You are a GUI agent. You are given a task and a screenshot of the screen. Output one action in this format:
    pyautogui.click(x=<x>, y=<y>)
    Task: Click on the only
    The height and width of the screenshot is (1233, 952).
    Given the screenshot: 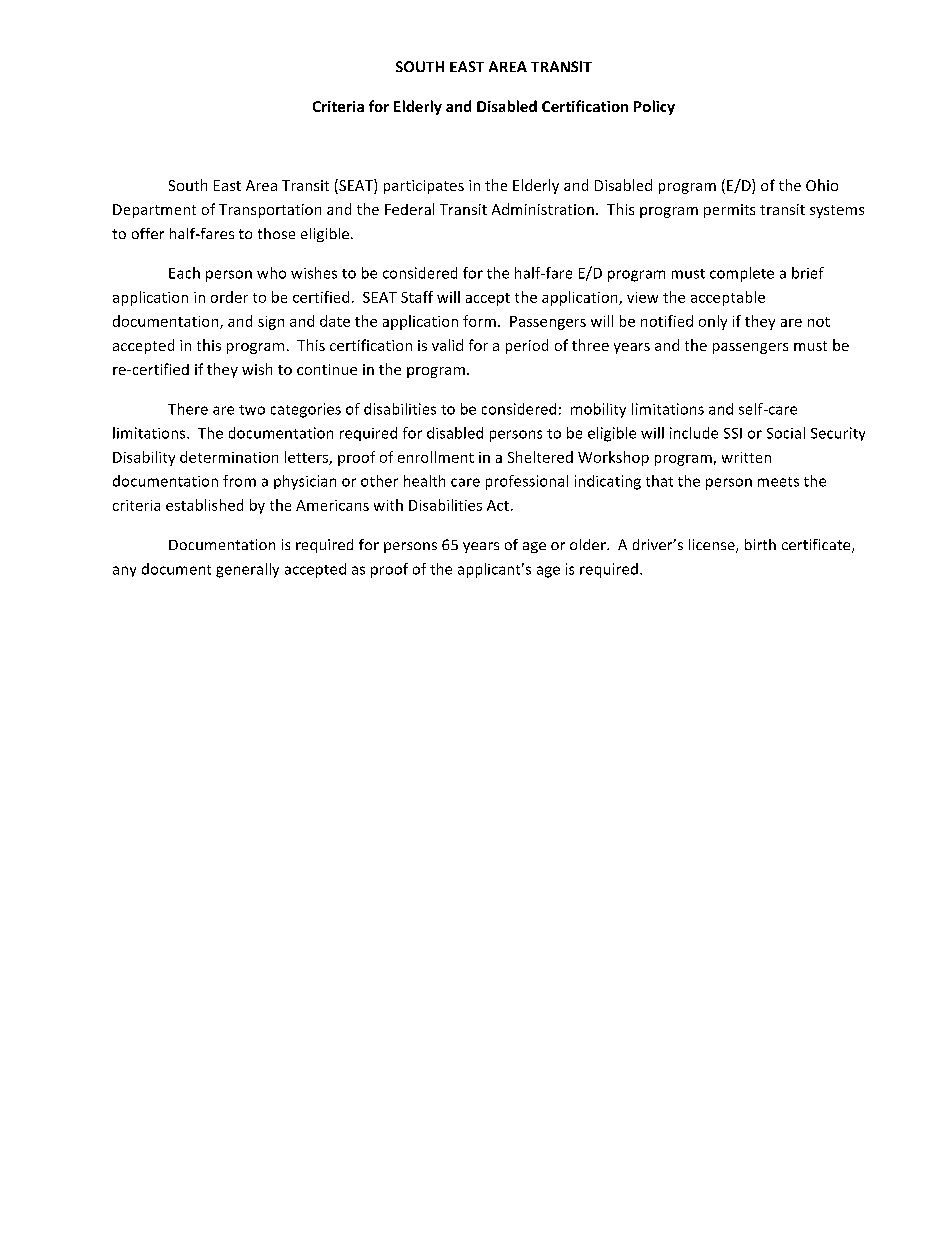 What is the action you would take?
    pyautogui.click(x=713, y=322)
